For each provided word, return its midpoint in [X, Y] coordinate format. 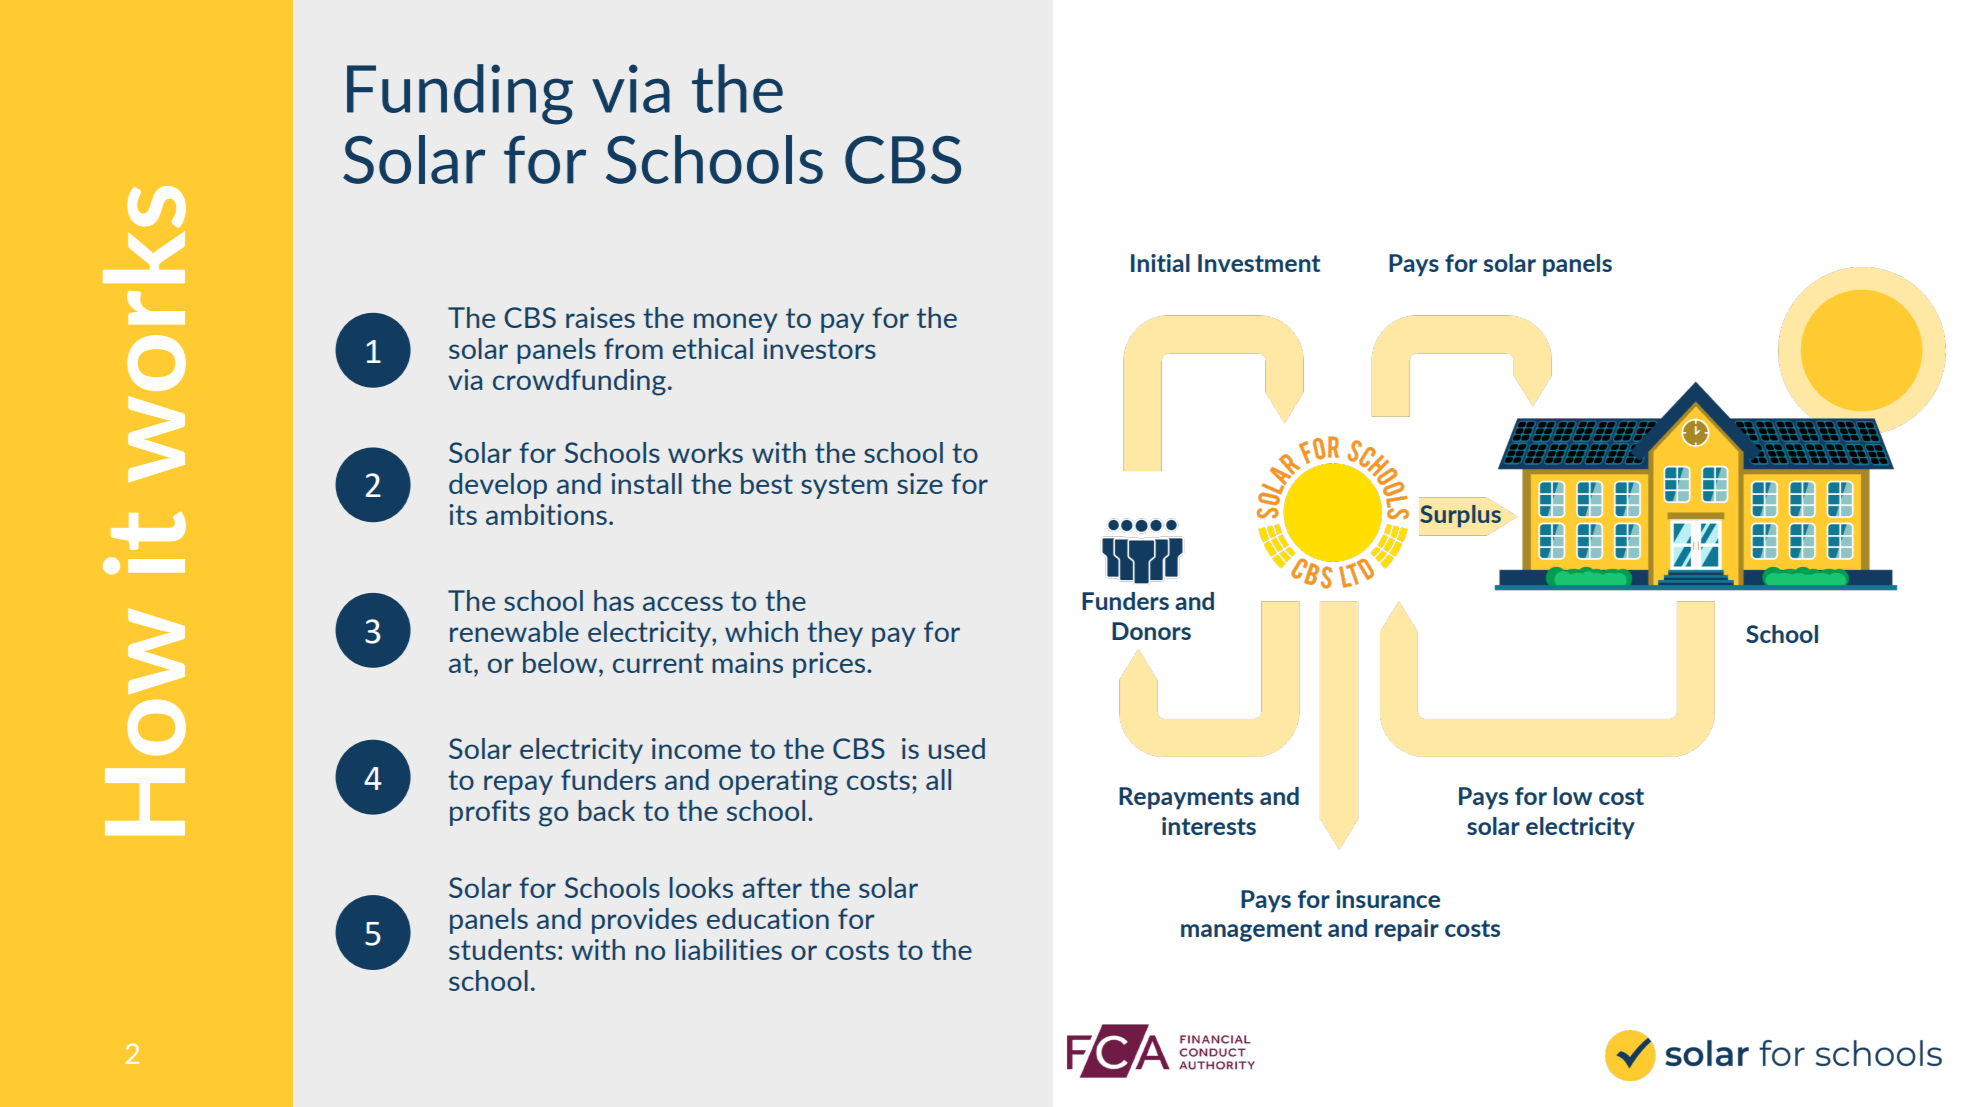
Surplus [1460, 516]
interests [1209, 826]
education [768, 918]
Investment [1259, 263]
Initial [1160, 263]
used [957, 748]
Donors [1151, 631]
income [696, 748]
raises [600, 317]
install [646, 483]
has [614, 600]
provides [644, 921]
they [835, 634]
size [920, 483]
